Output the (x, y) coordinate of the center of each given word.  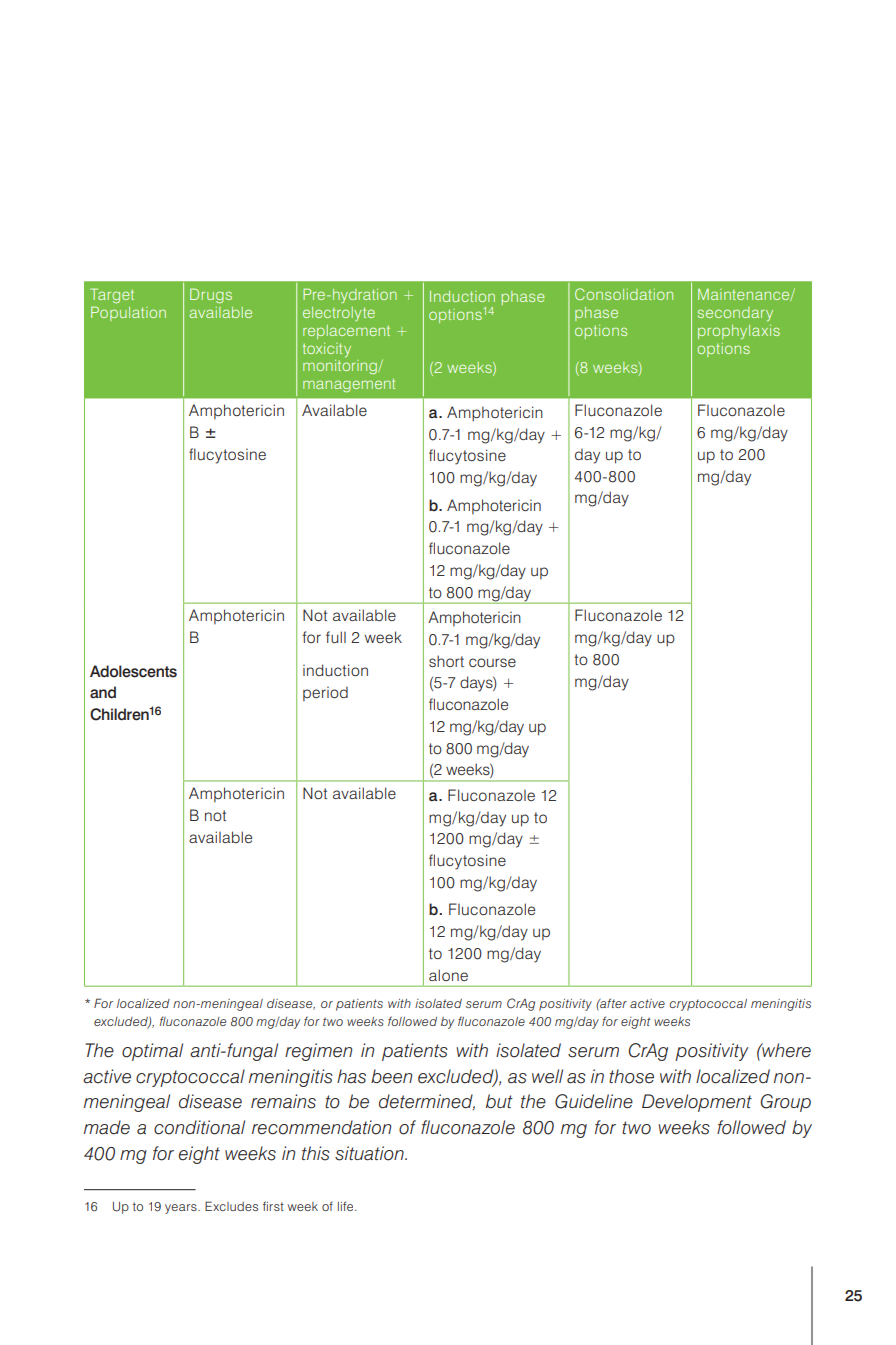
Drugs (211, 295)
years (182, 1209)
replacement (346, 332)
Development (697, 1103)
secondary (735, 314)
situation (370, 1153)
